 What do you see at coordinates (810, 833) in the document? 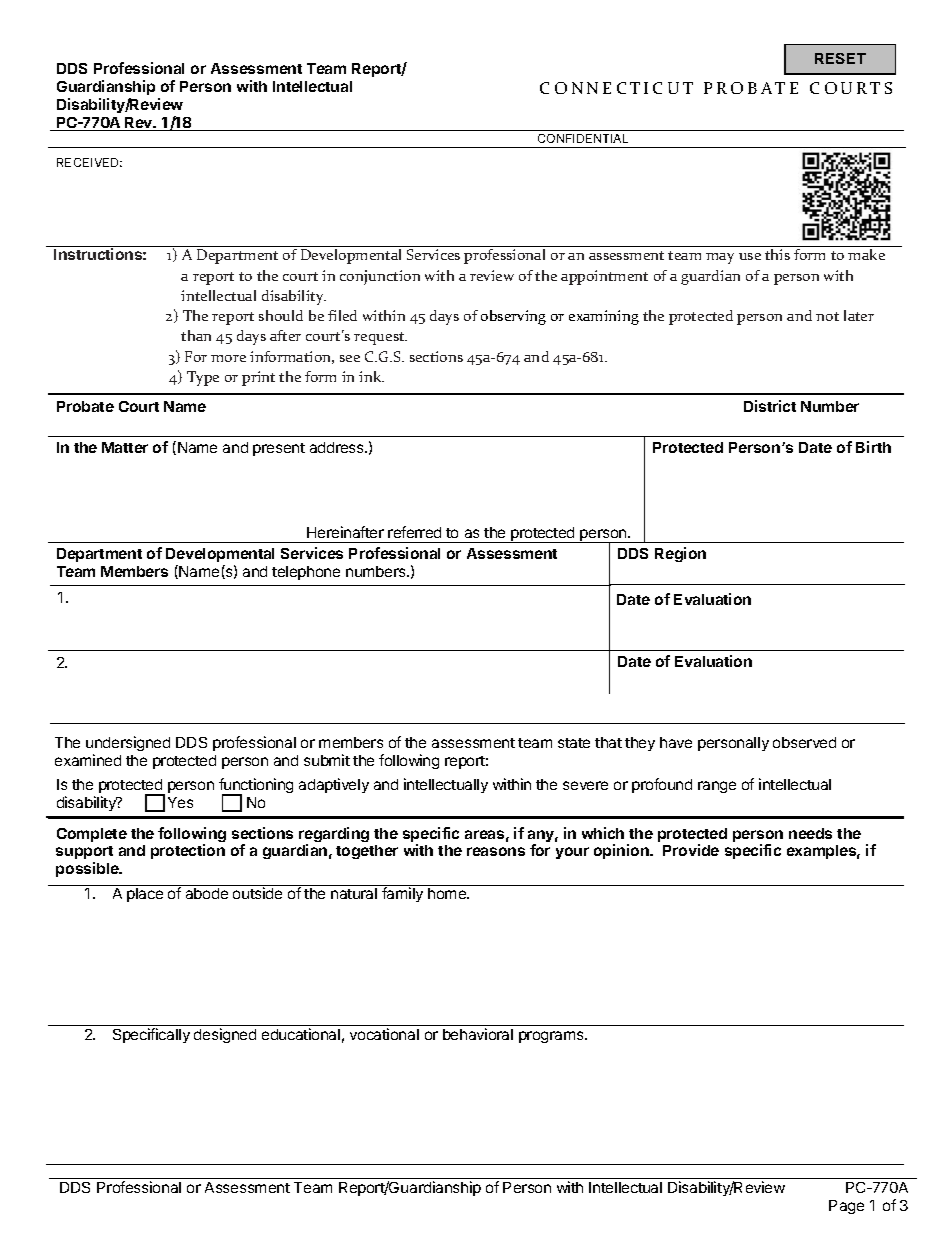
I see `needs` at bounding box center [810, 833].
